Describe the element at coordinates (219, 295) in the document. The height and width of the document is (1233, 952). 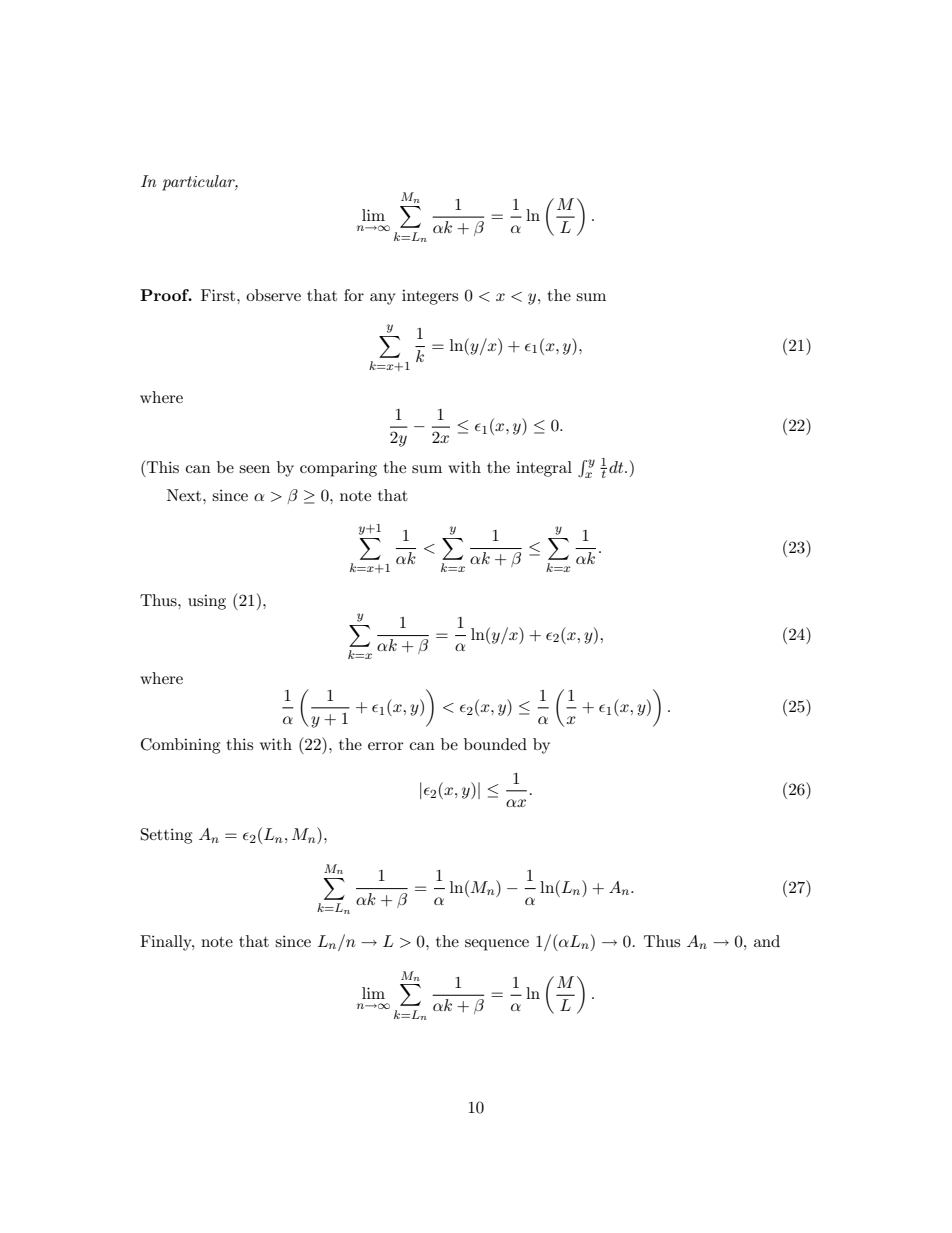
I see `First` at that location.
